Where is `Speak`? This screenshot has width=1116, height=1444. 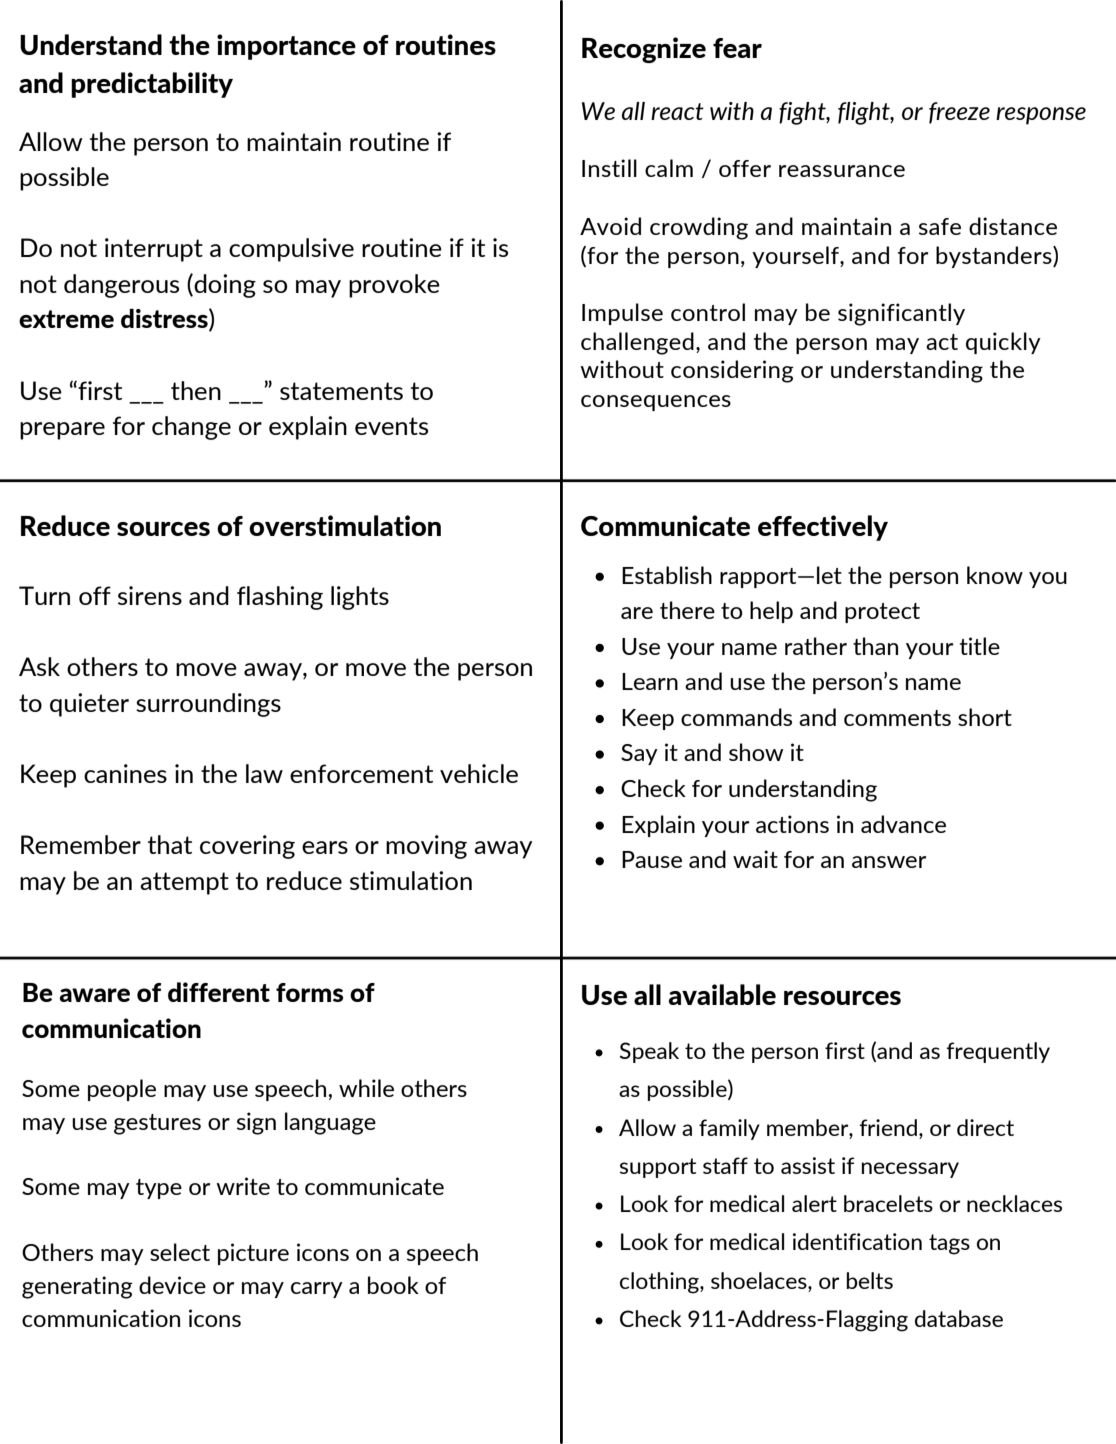 Speak is located at coordinates (649, 1052).
